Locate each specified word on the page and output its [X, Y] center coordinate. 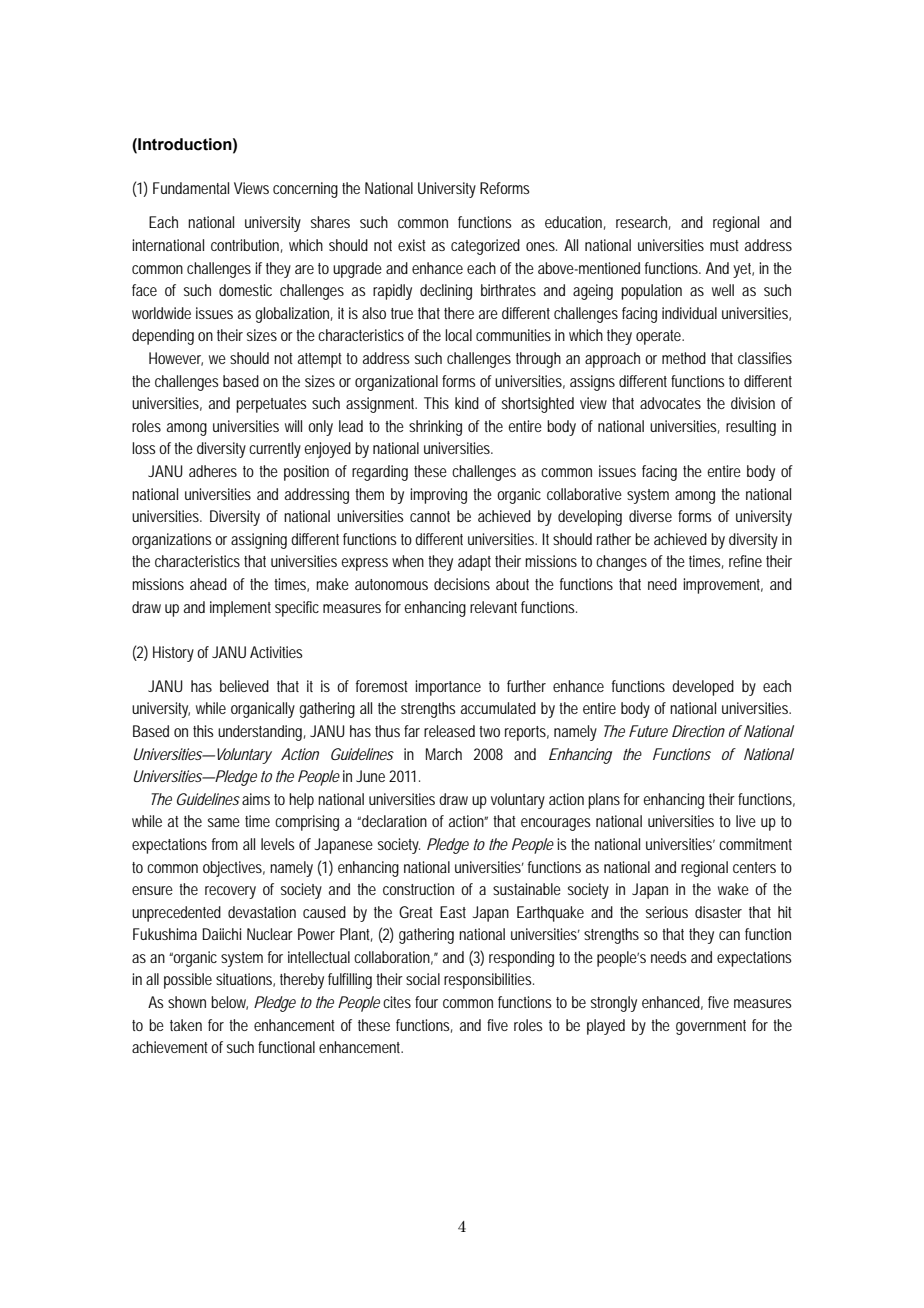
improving [438, 496]
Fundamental [191, 188]
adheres [213, 471]
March [444, 754]
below [229, 1003]
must [724, 245]
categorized [485, 247]
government [711, 1027]
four [426, 1002]
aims [256, 799]
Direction [698, 731]
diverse [650, 516]
